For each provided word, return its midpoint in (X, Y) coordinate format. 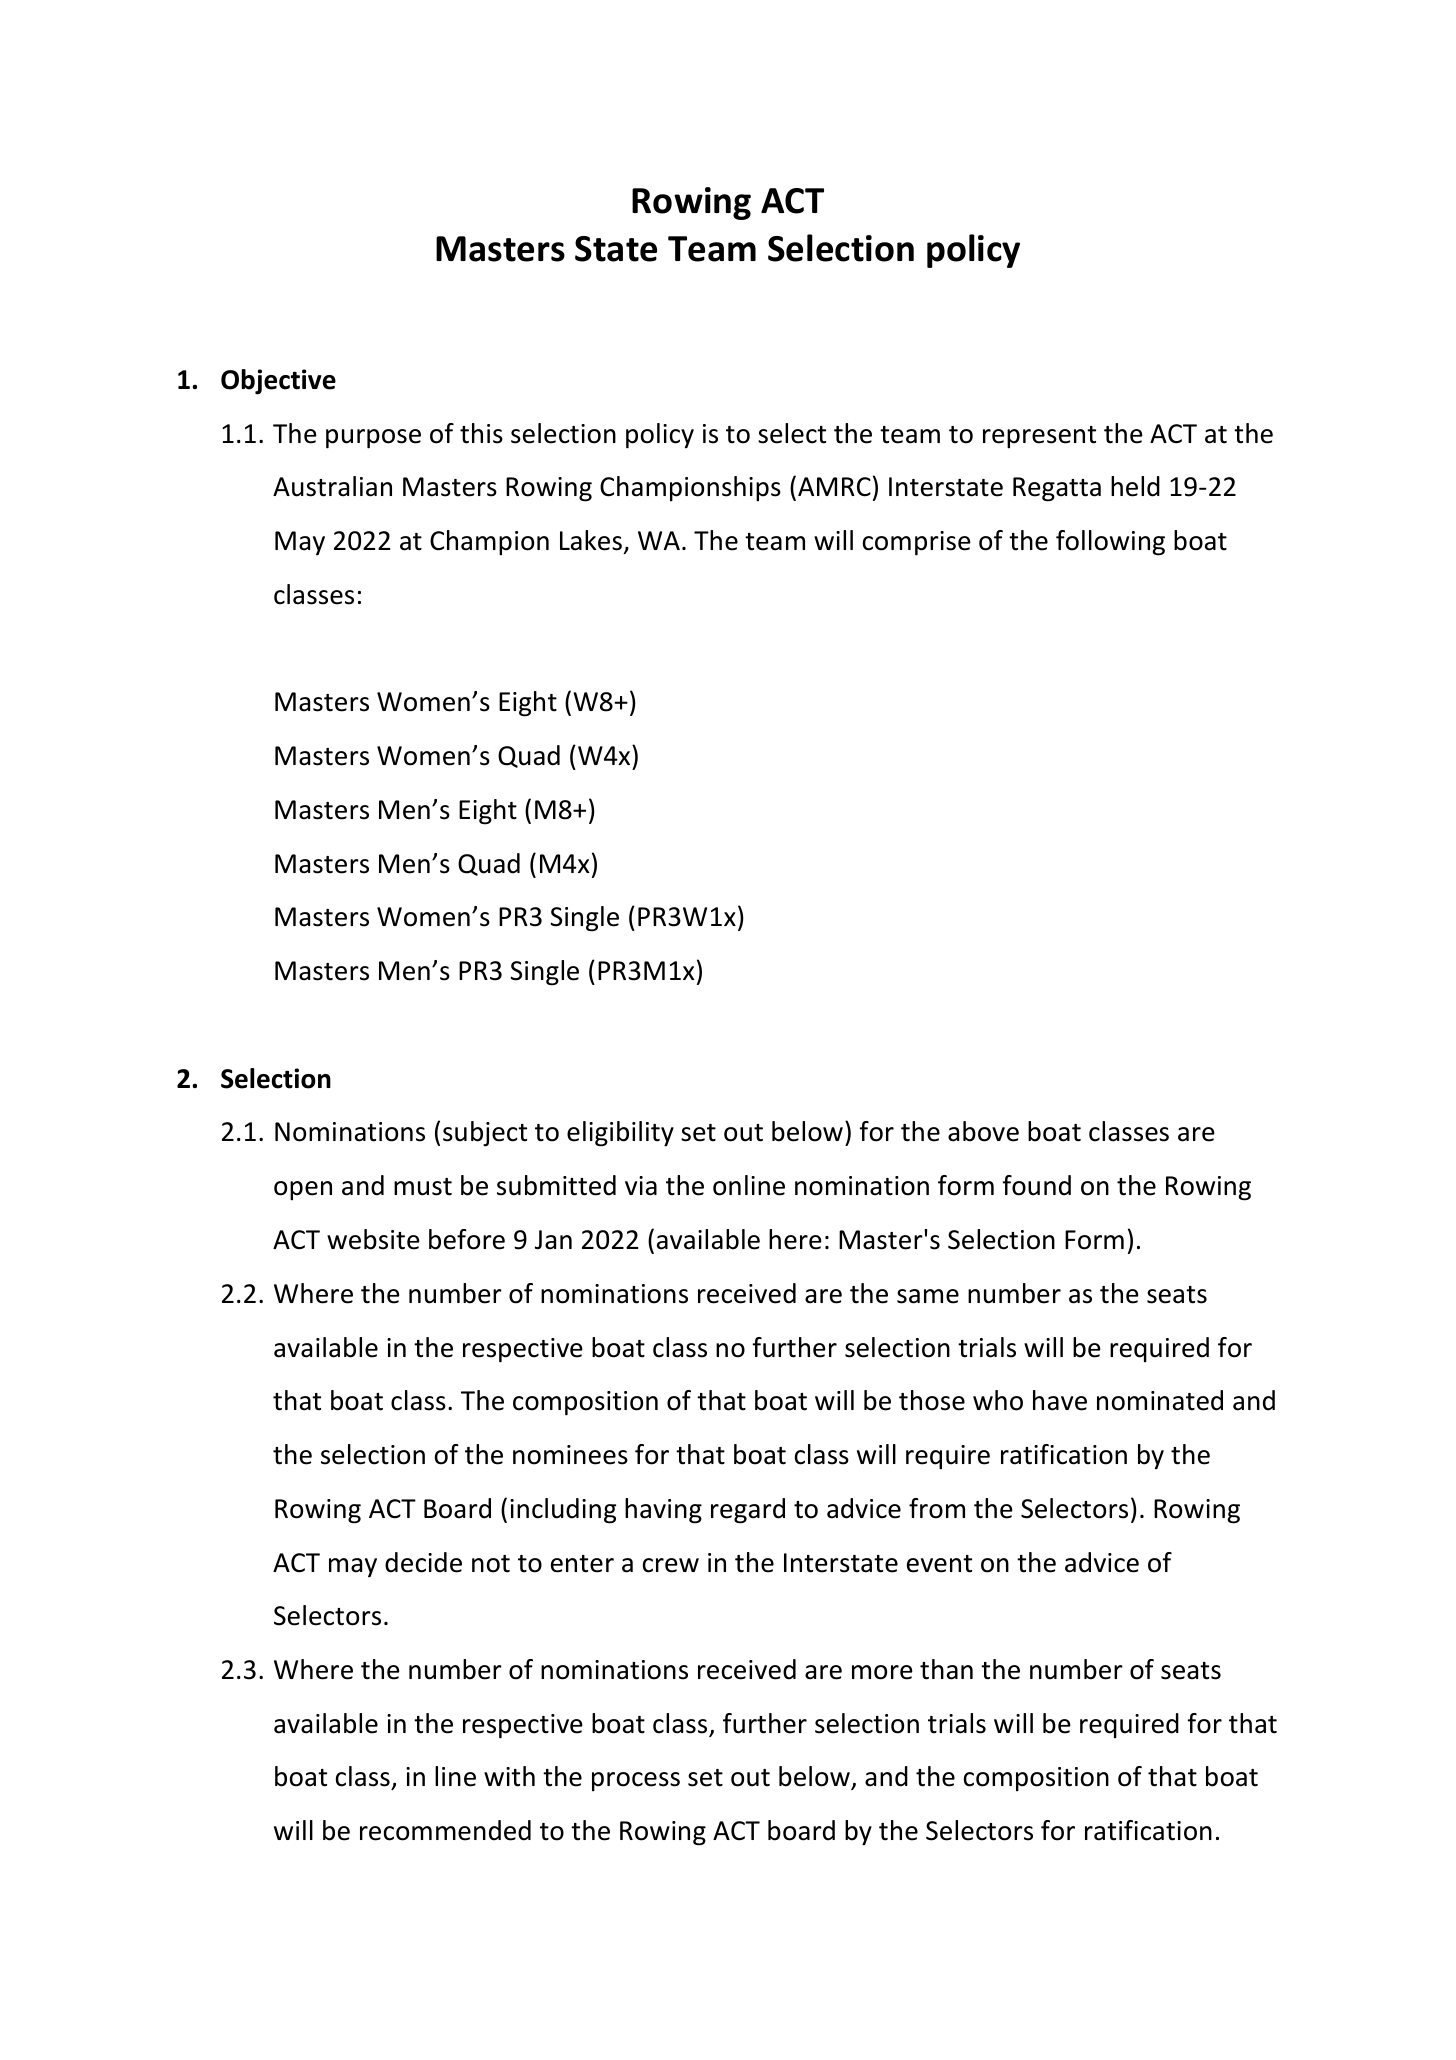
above (983, 1131)
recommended (445, 1830)
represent (1039, 437)
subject (485, 1134)
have (1060, 1400)
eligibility (620, 1134)
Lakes (591, 540)
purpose (373, 439)
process (636, 1781)
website (373, 1239)
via (641, 1186)
